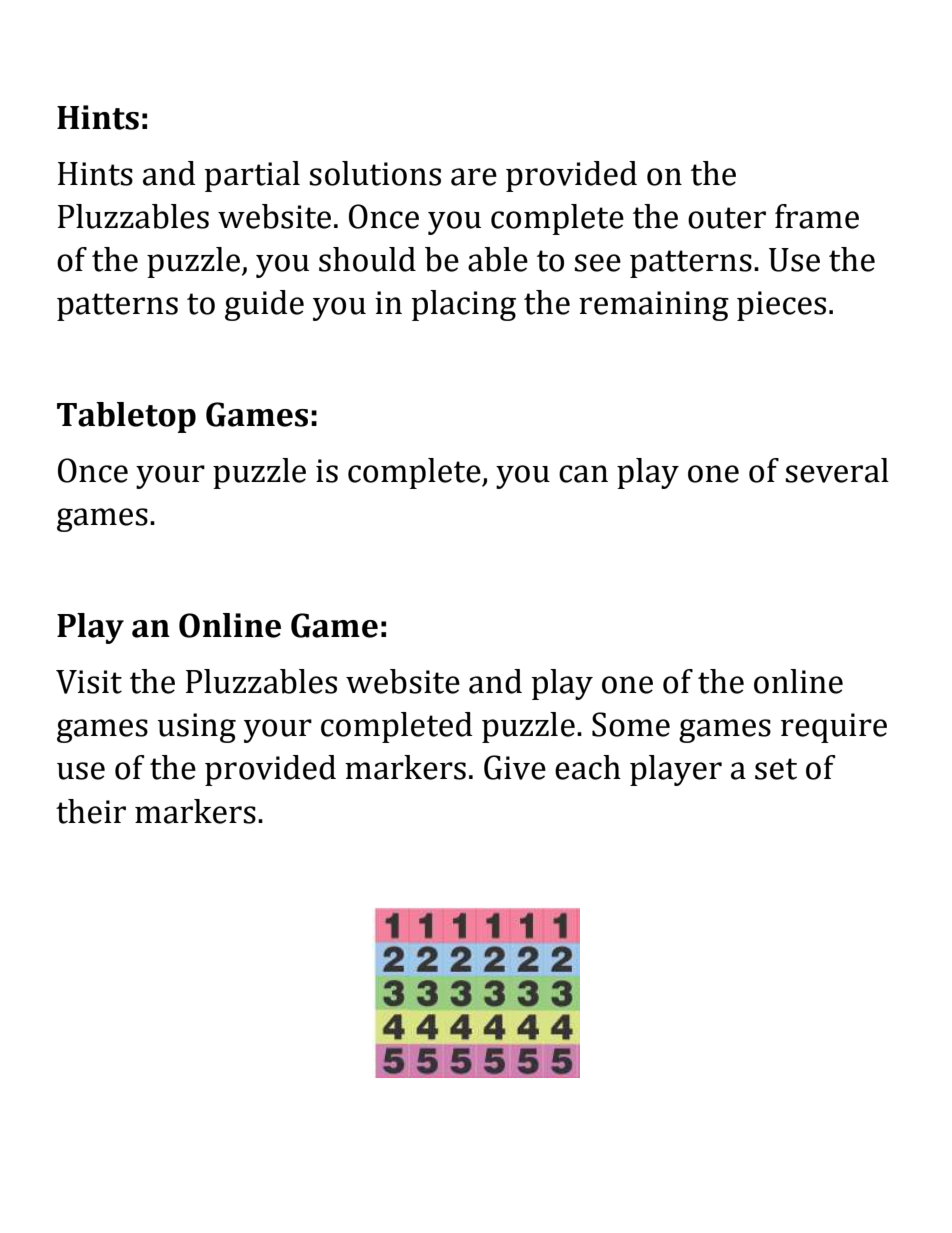 The width and height of the screenshot is (952, 1233). Describe the element at coordinates (654, 306) in the screenshot. I see `remaining` at that location.
